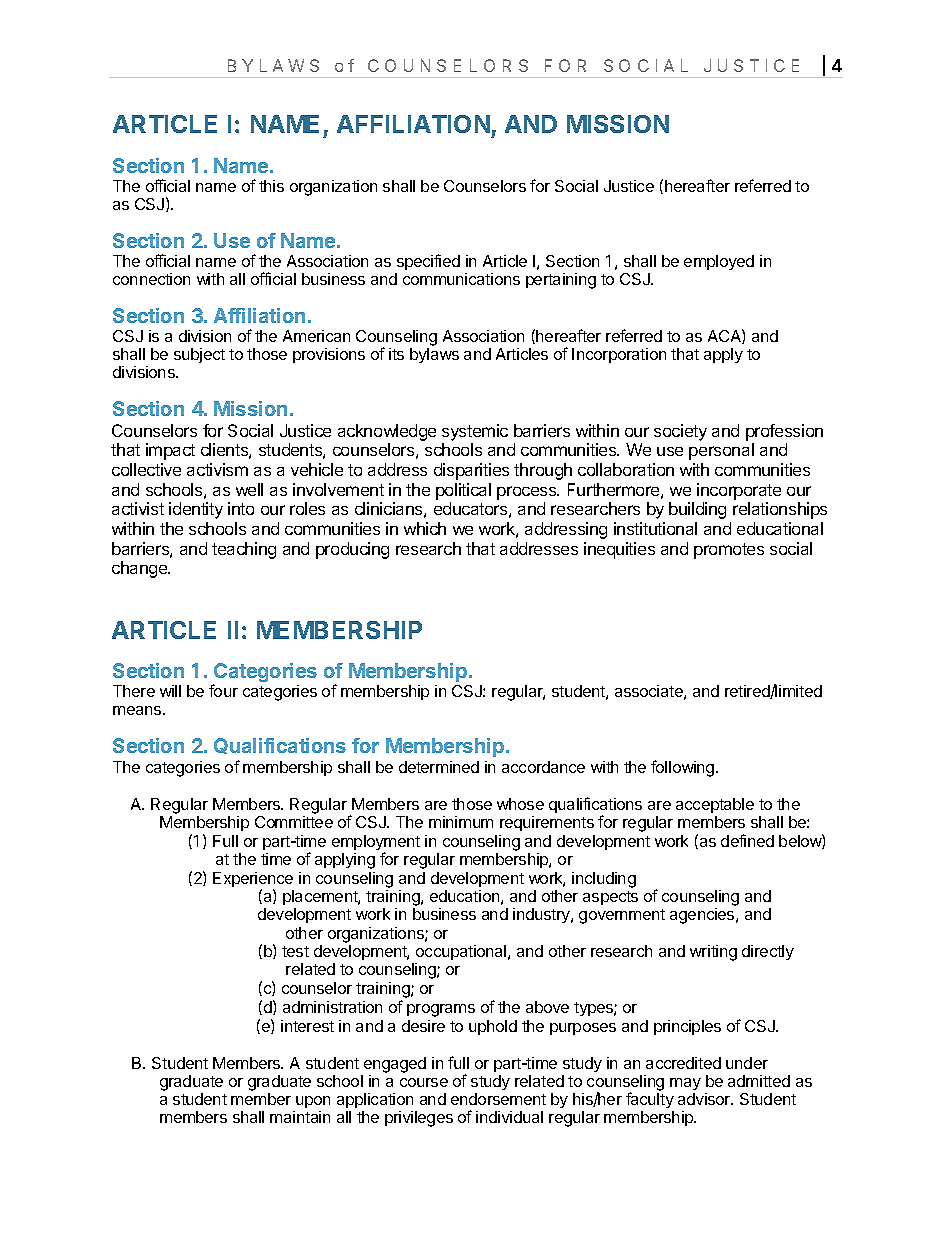 The width and height of the screenshot is (952, 1233). What do you see at coordinates (428, 262) in the screenshot?
I see `specified` at bounding box center [428, 262].
